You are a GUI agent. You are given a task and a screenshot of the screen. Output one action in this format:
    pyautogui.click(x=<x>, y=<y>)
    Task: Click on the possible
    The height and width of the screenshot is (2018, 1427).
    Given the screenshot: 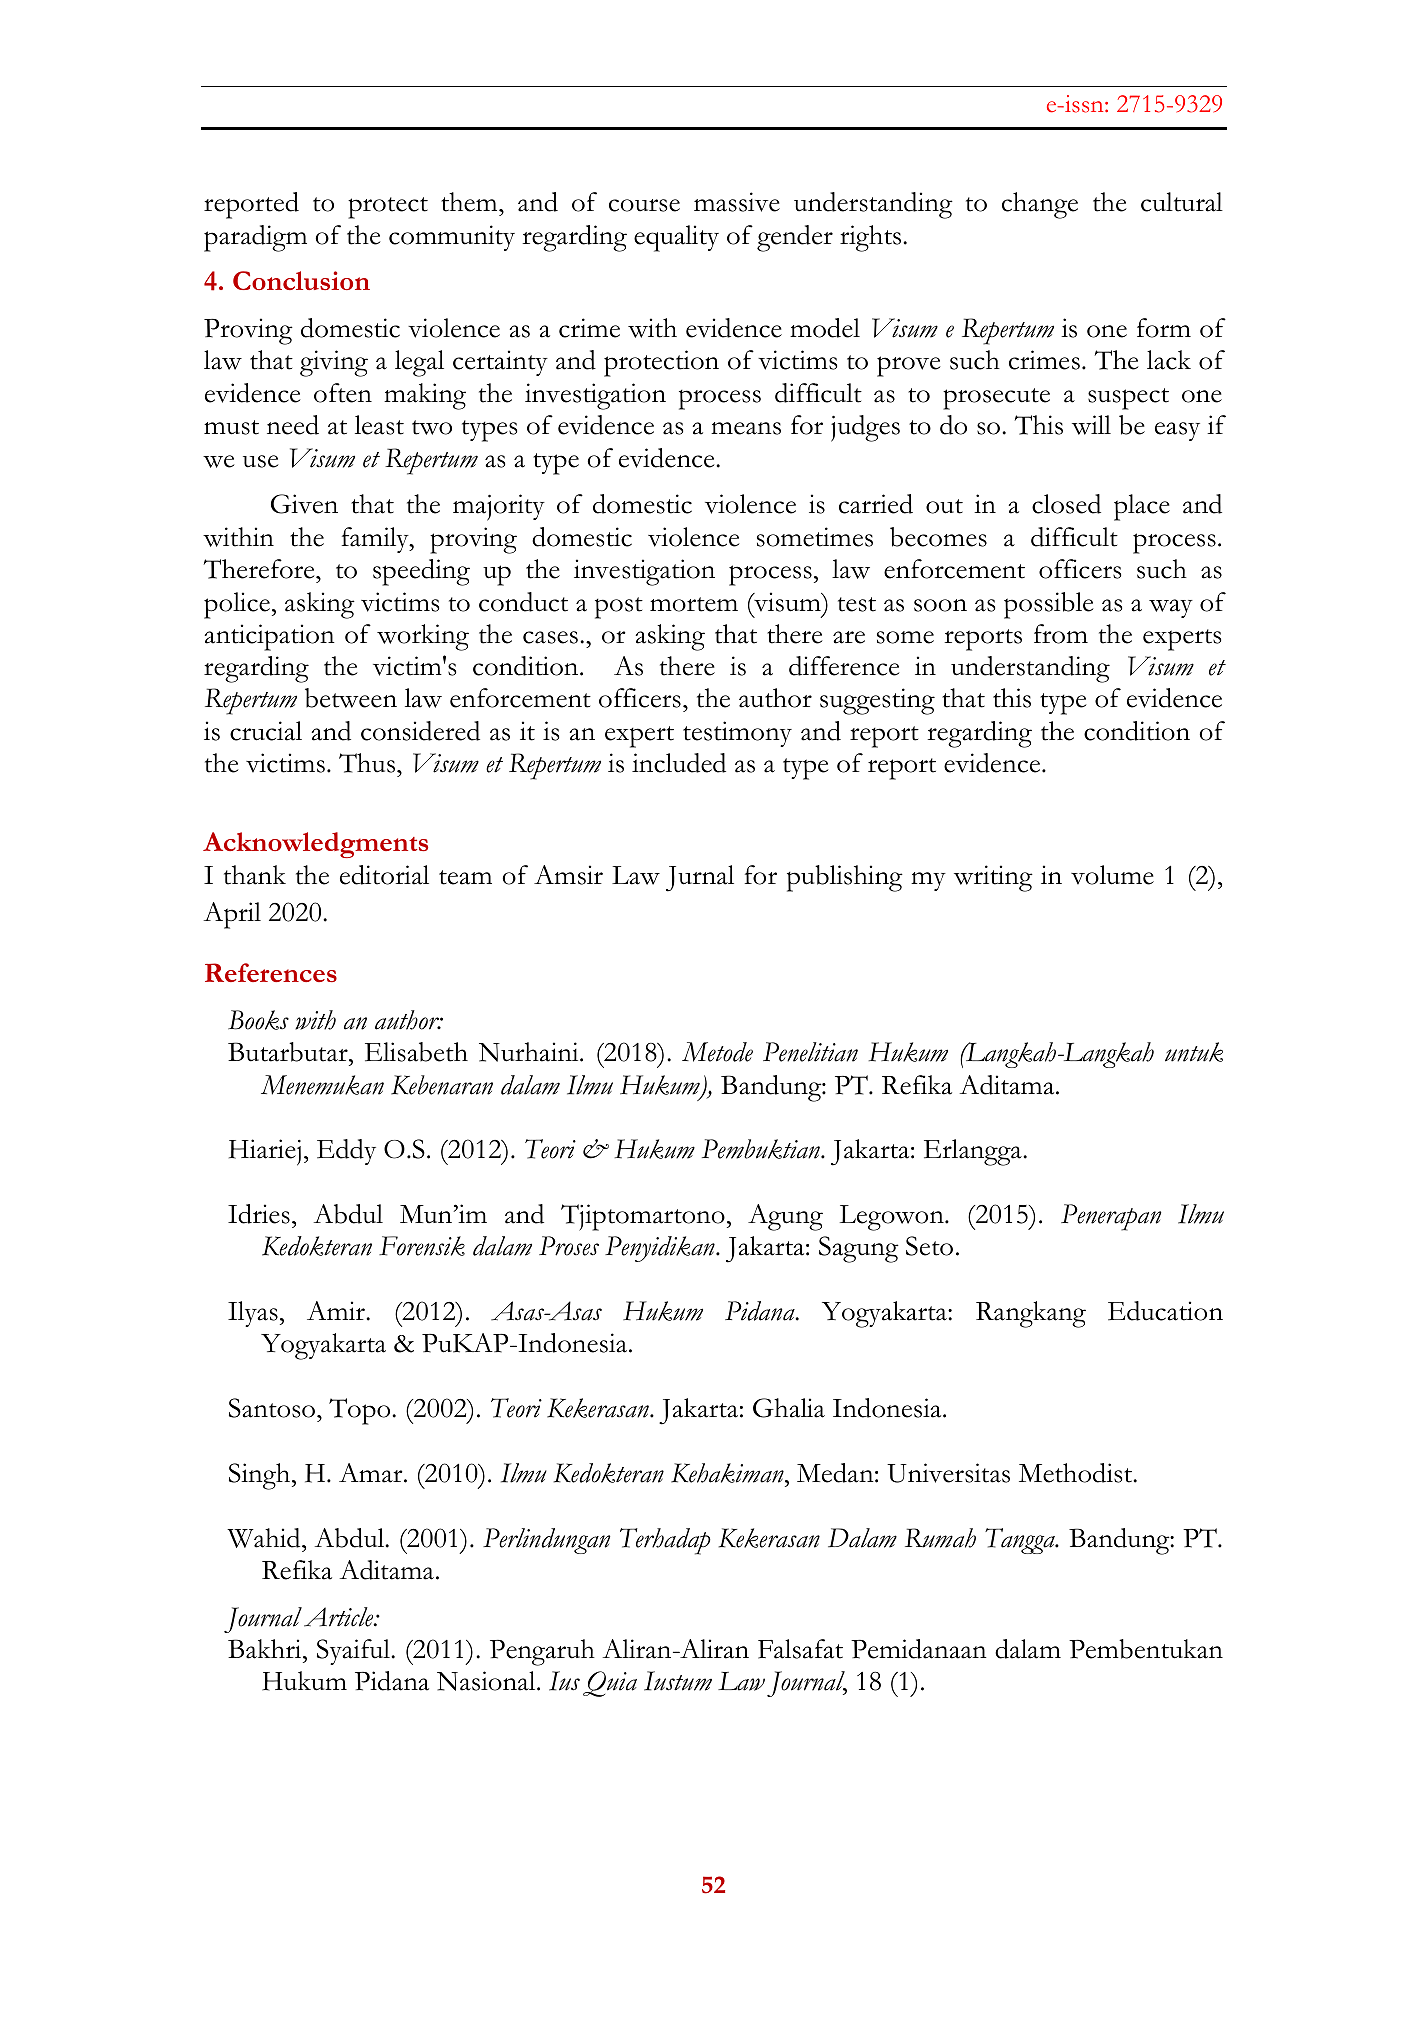 What is the action you would take?
    pyautogui.click(x=1049, y=605)
